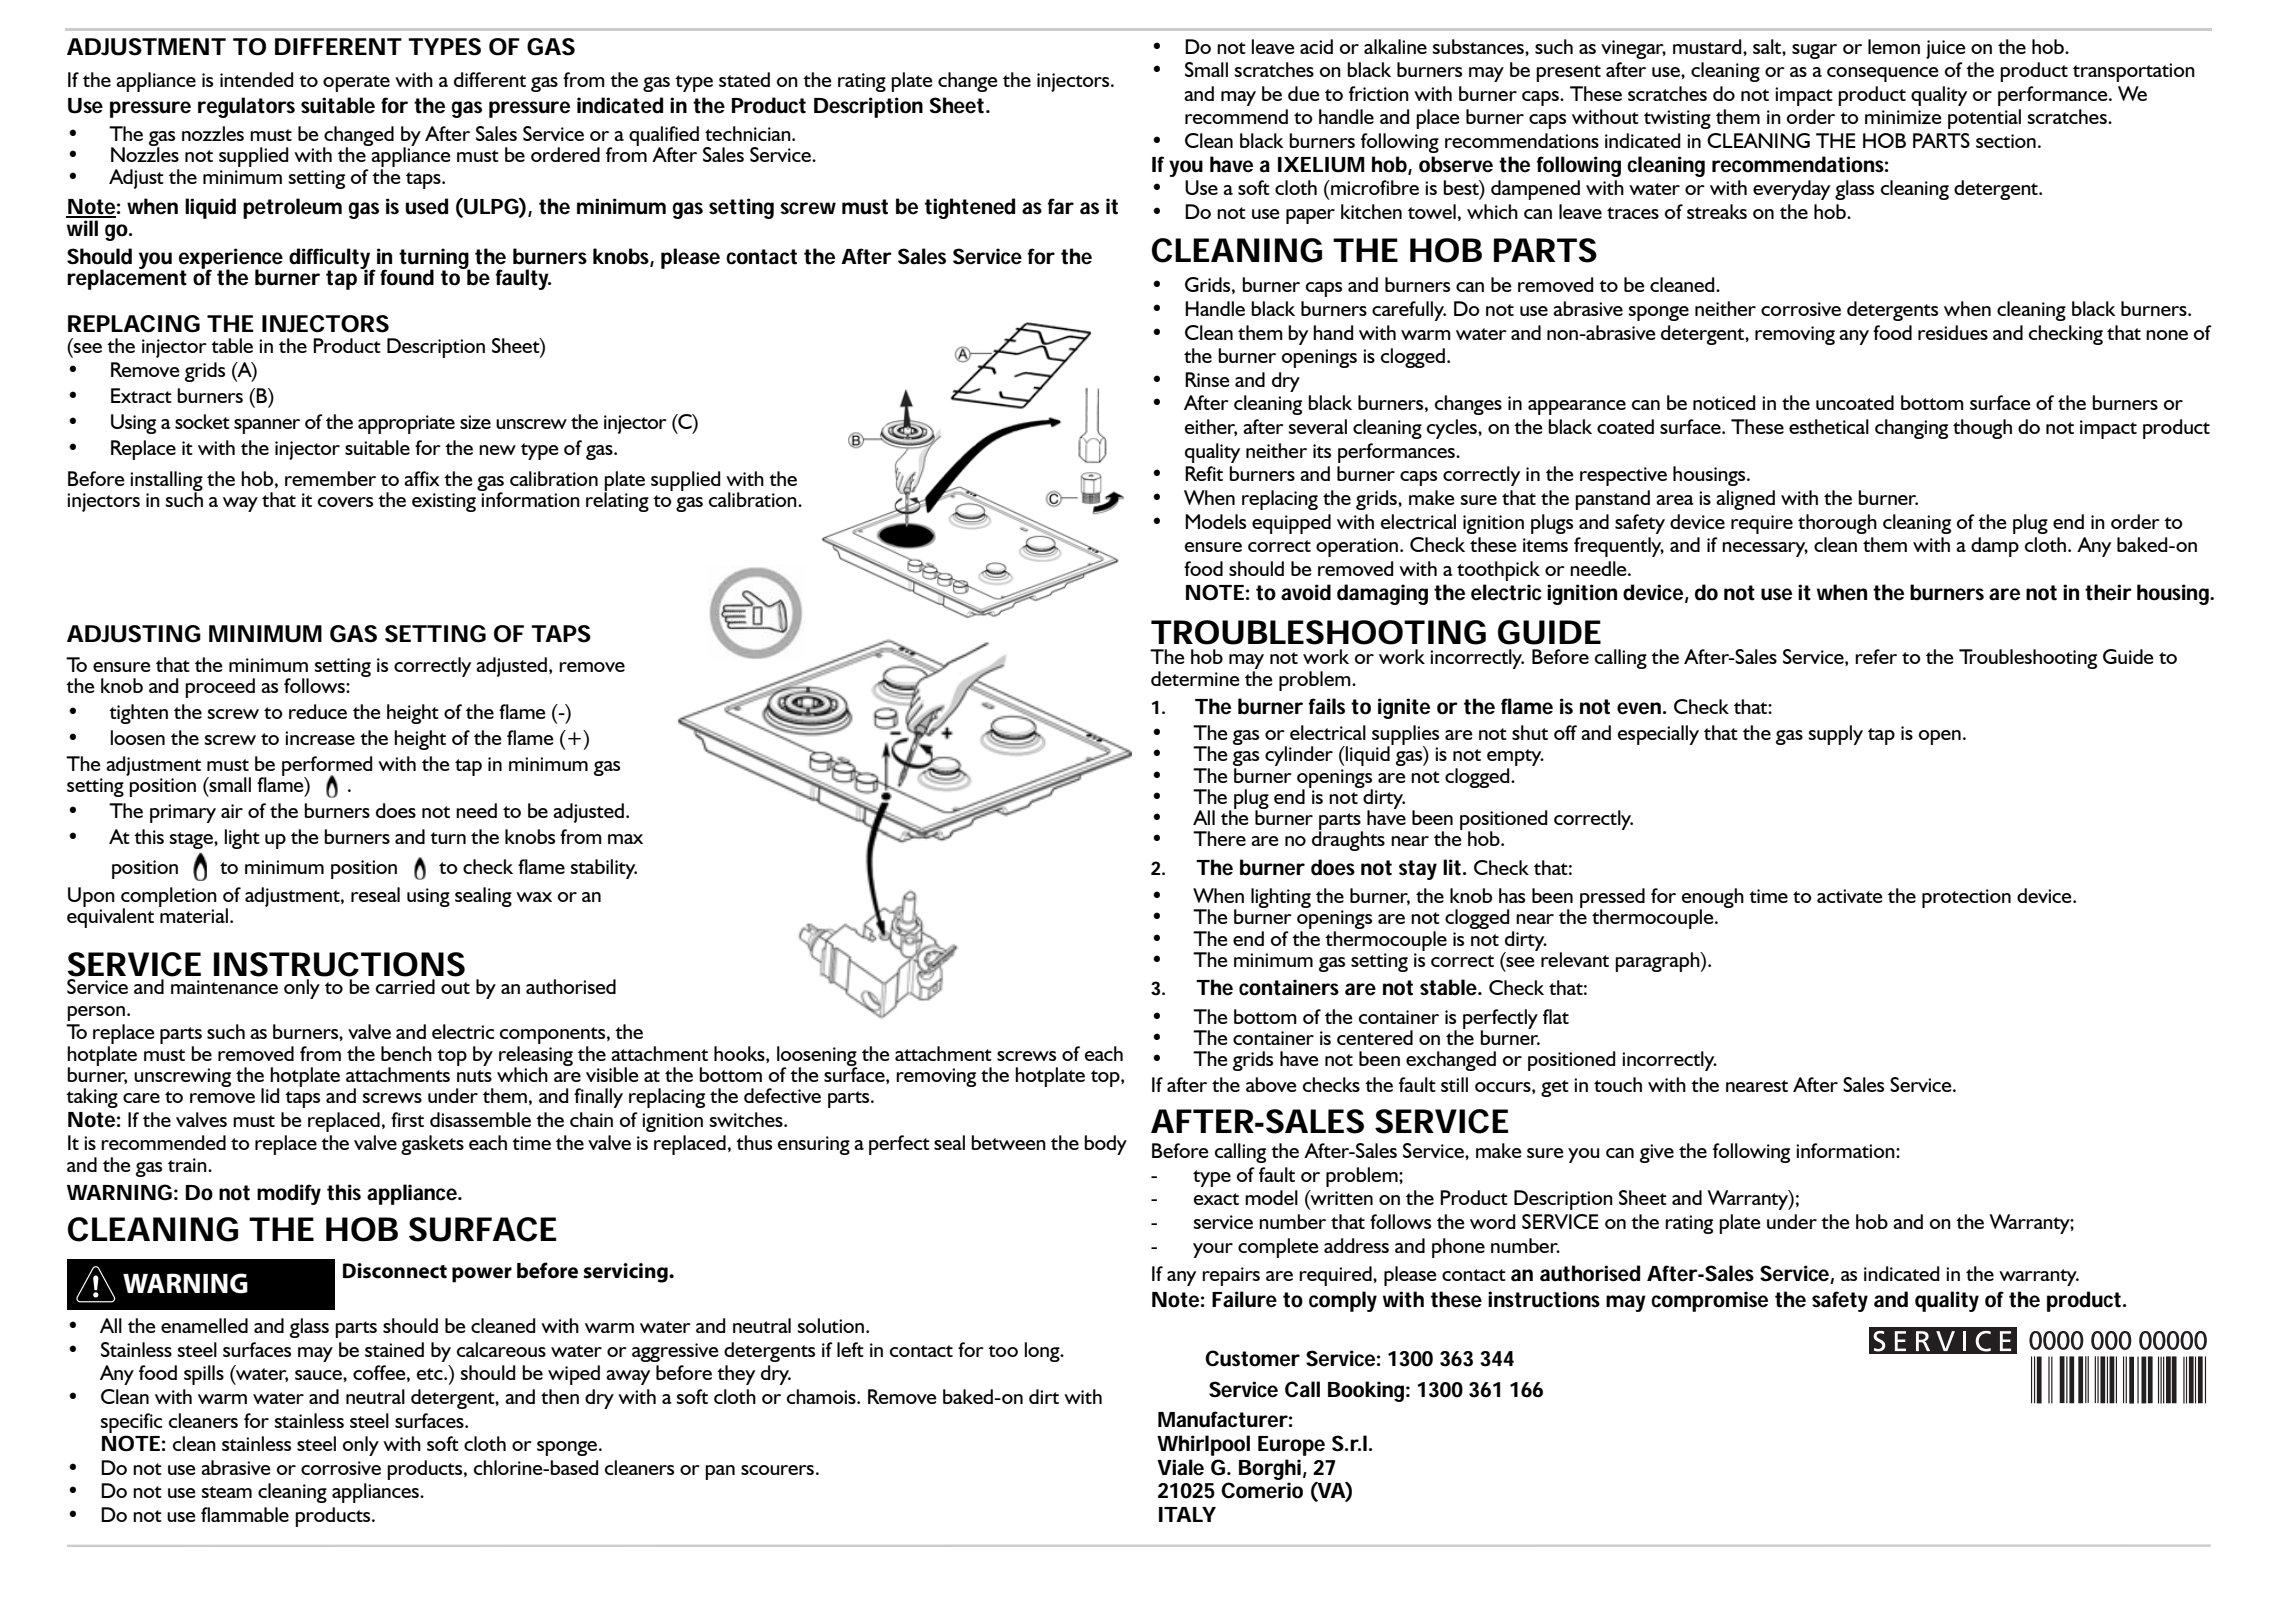 The height and width of the page is (1607, 2278). Describe the element at coordinates (356, 83) in the page. I see `operate` at that location.
